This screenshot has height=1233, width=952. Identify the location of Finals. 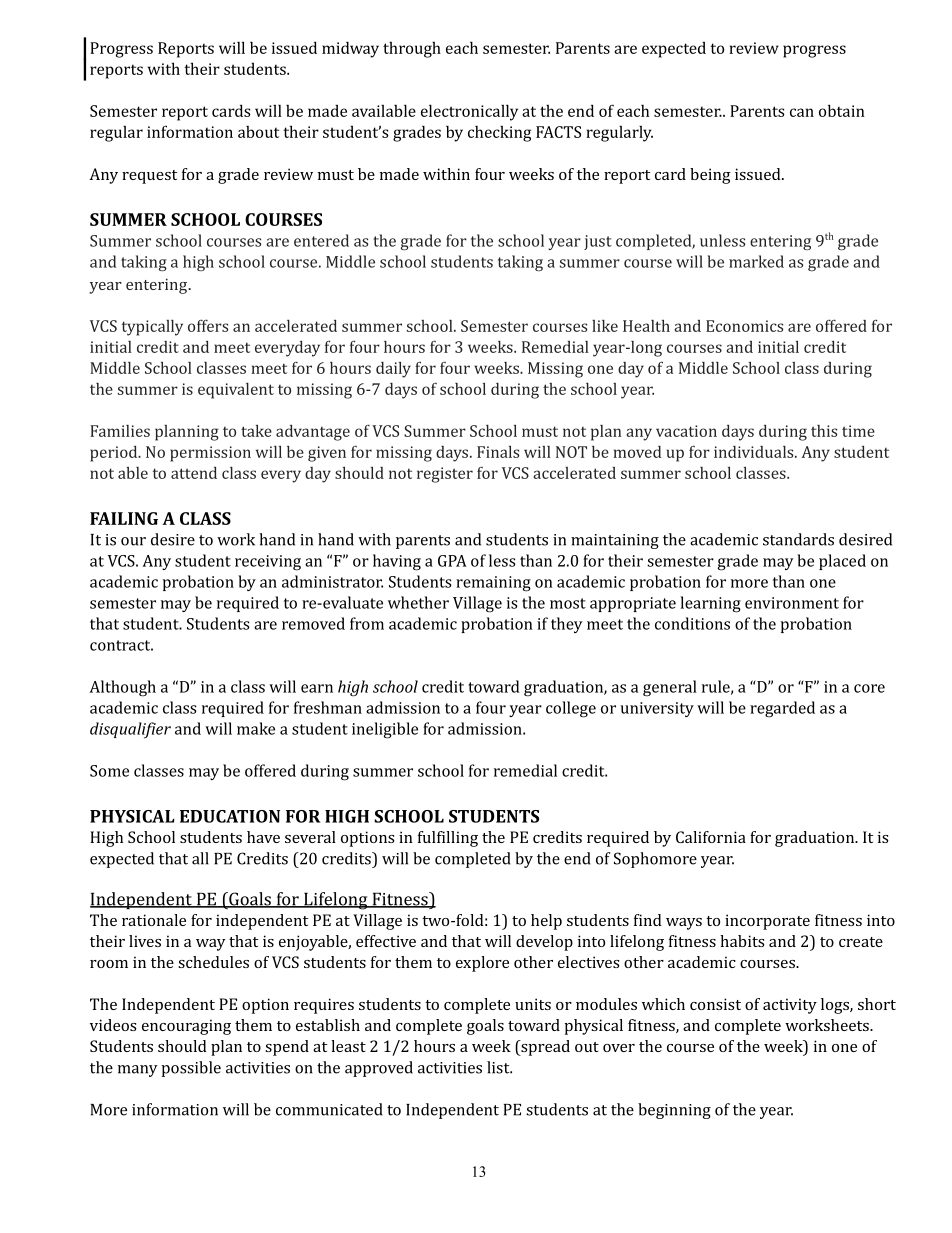
(498, 452).
